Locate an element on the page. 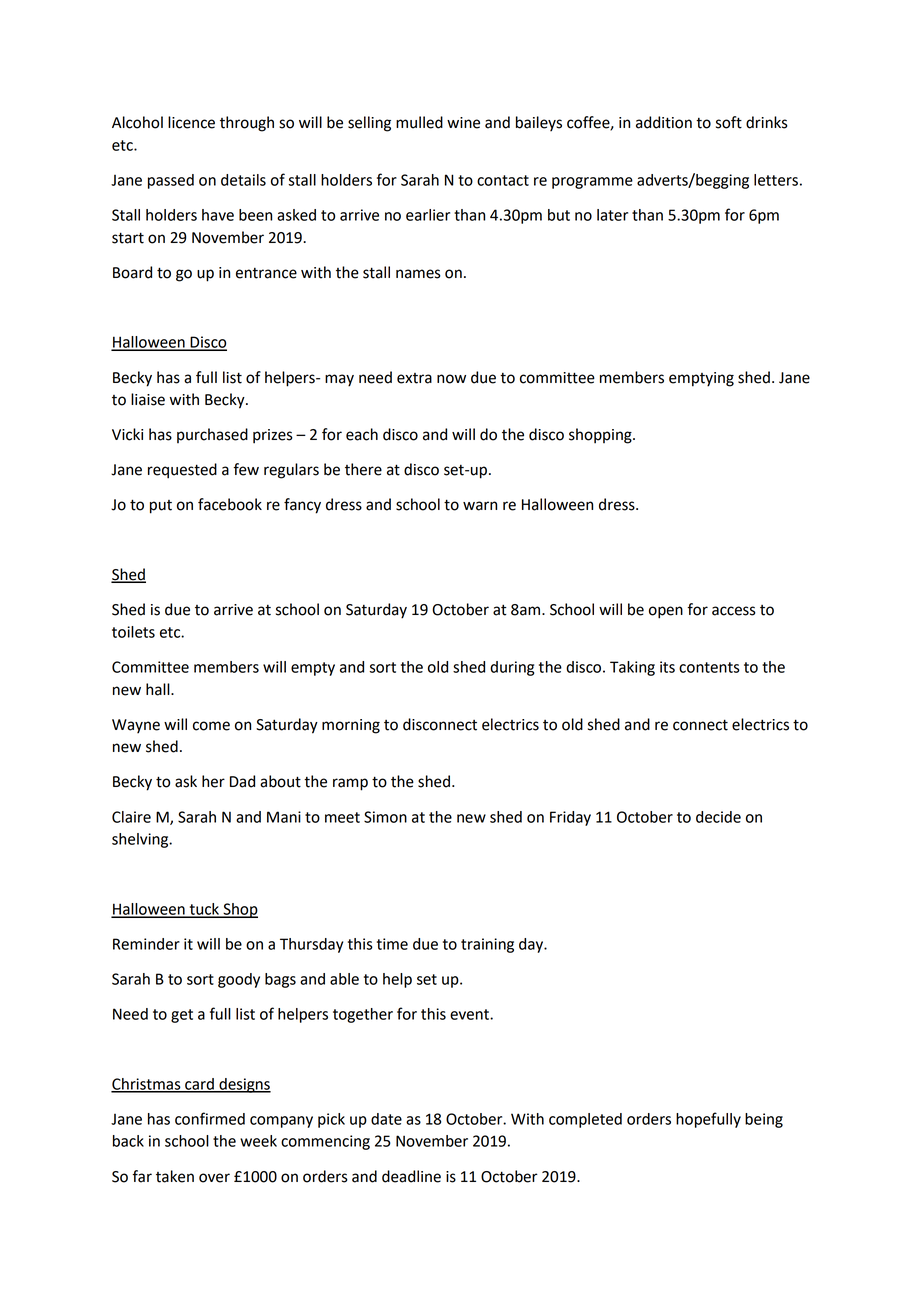 This image has height=1308, width=924. soft is located at coordinates (729, 122).
